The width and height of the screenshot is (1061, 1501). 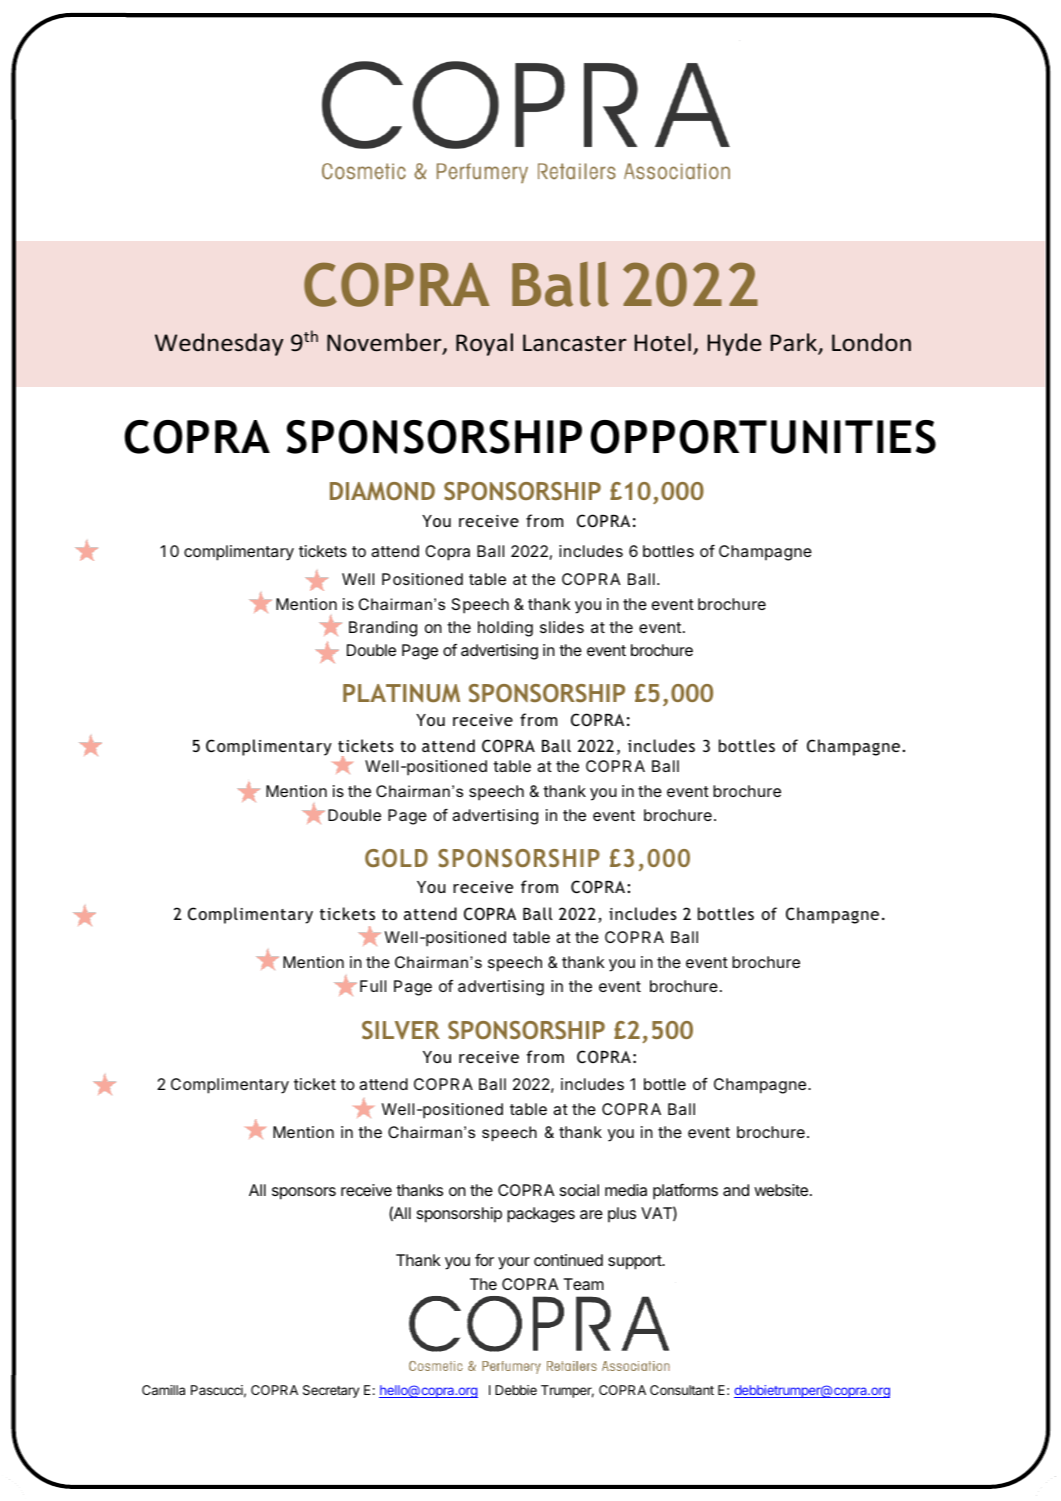 What do you see at coordinates (794, 344) in the screenshot?
I see `Park` at bounding box center [794, 344].
